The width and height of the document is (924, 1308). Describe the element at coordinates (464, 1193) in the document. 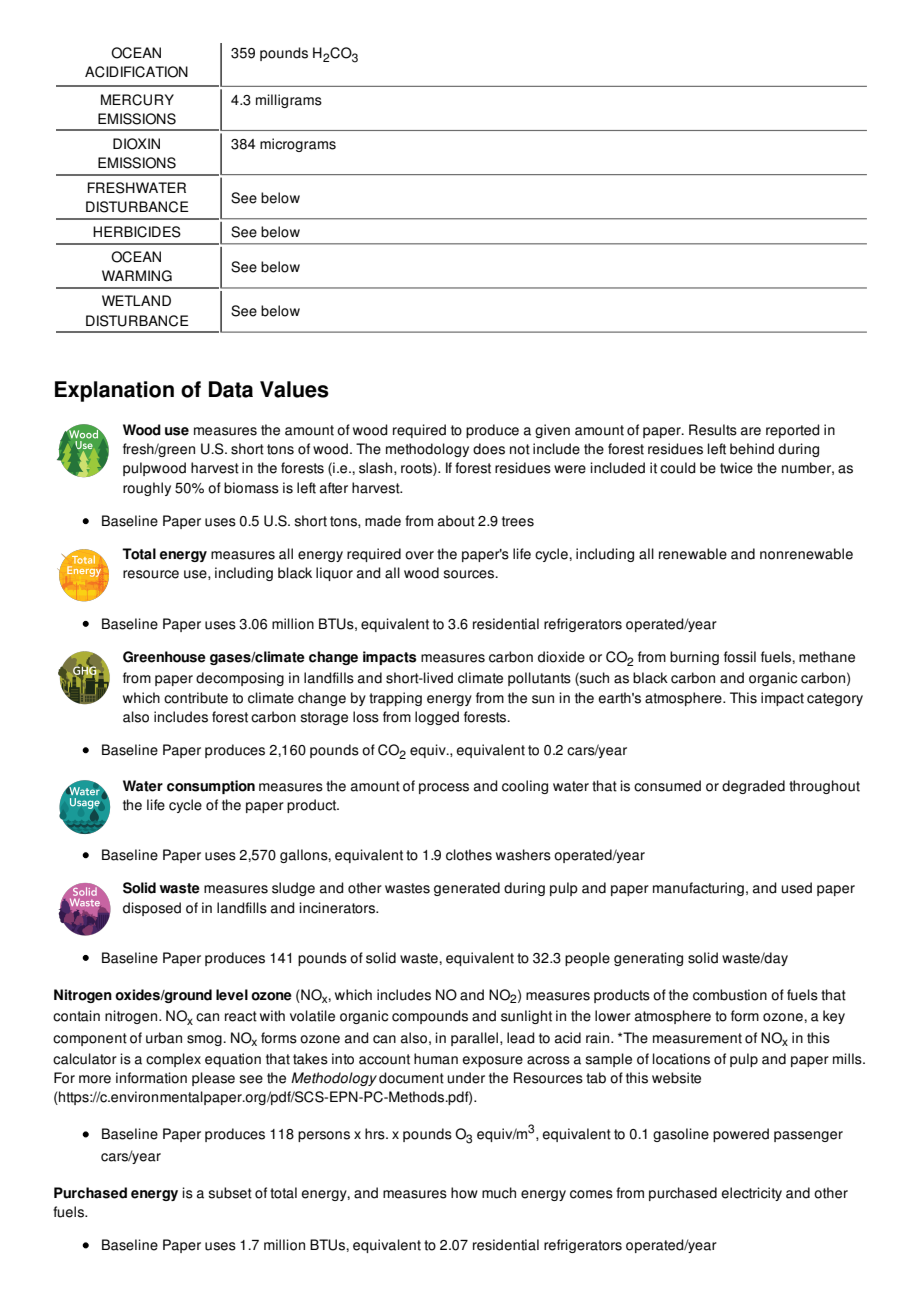

I see `how` at that location.
